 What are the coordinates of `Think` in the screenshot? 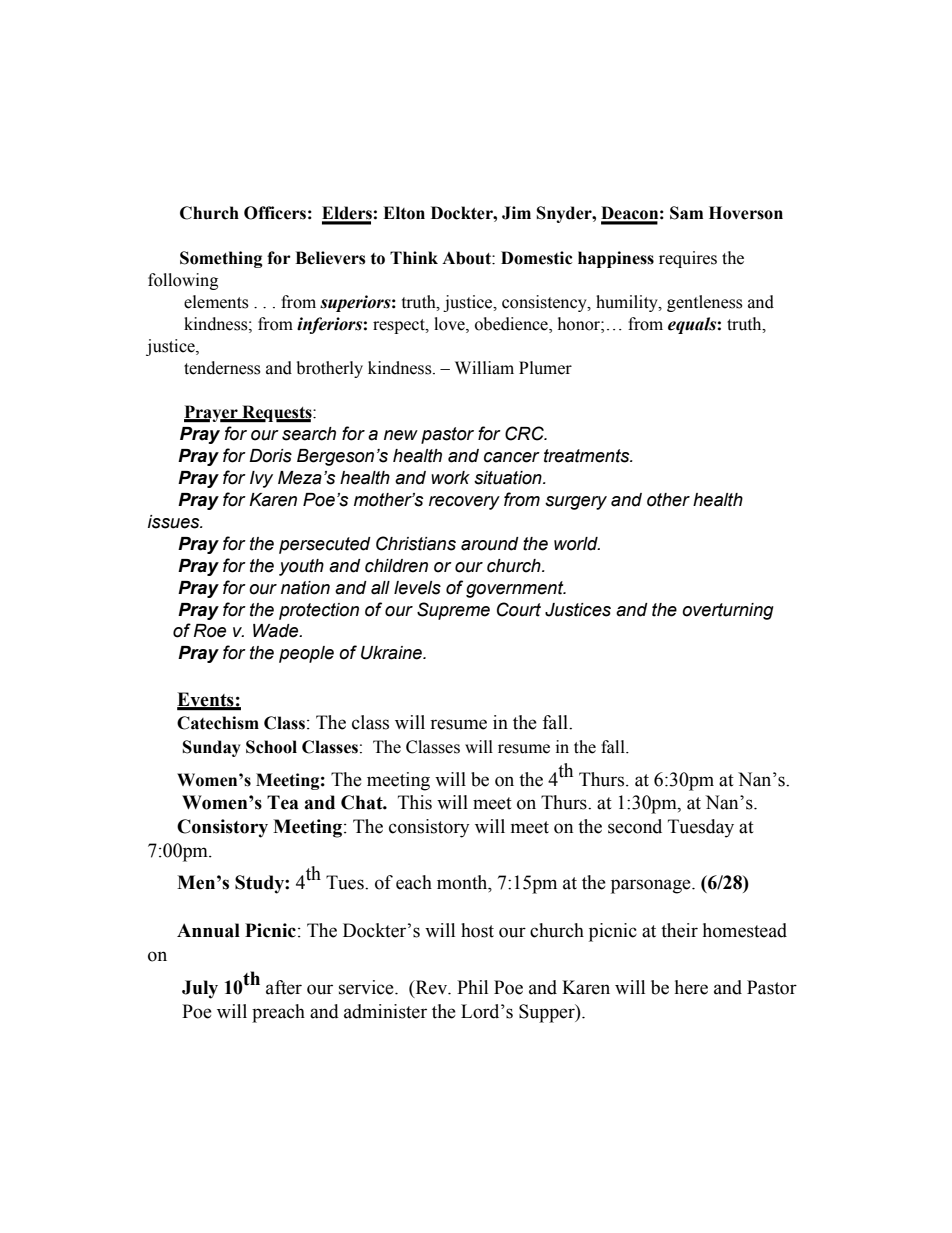 It's located at (414, 257).
